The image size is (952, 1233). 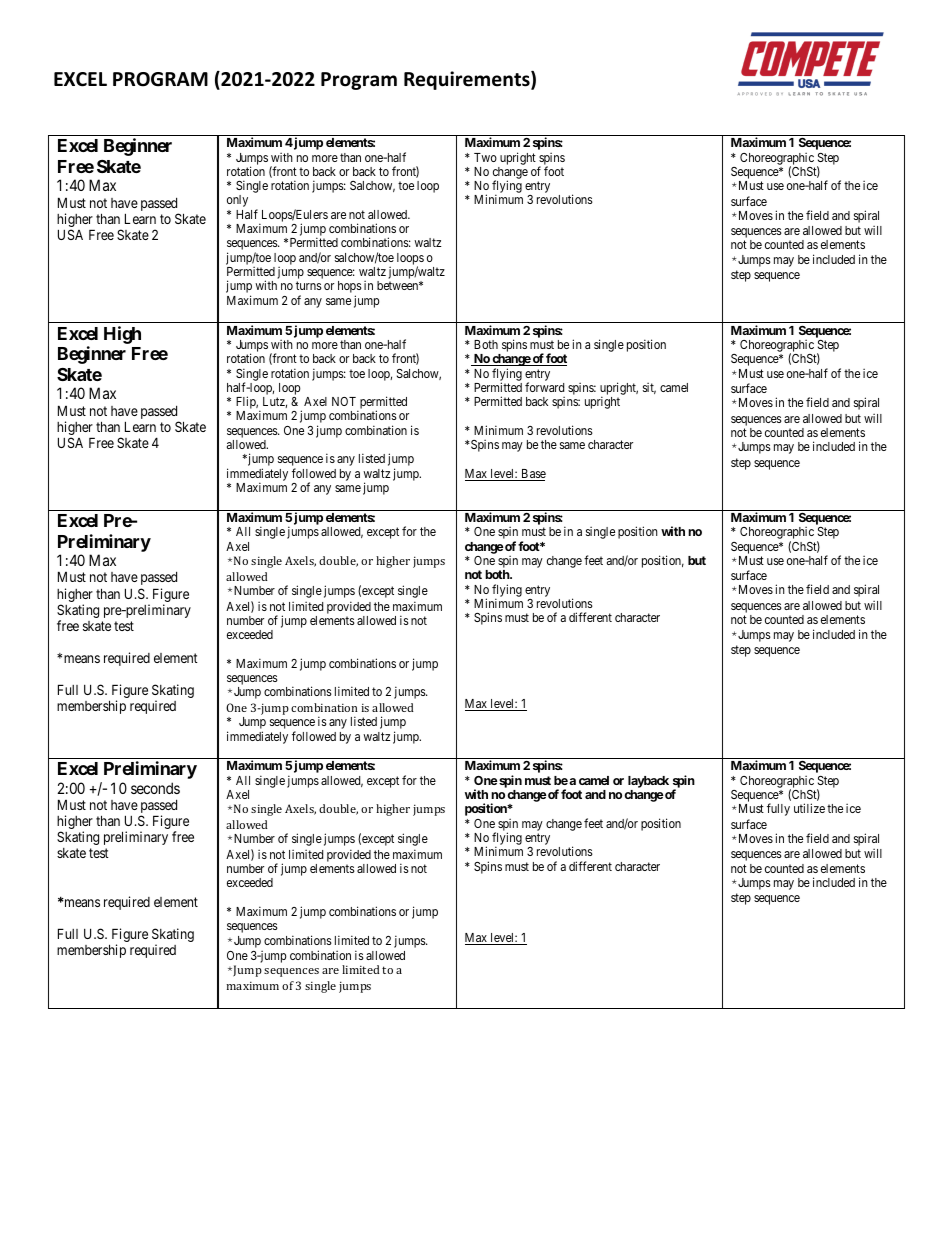 What do you see at coordinates (237, 201) in the screenshot?
I see `only` at bounding box center [237, 201].
